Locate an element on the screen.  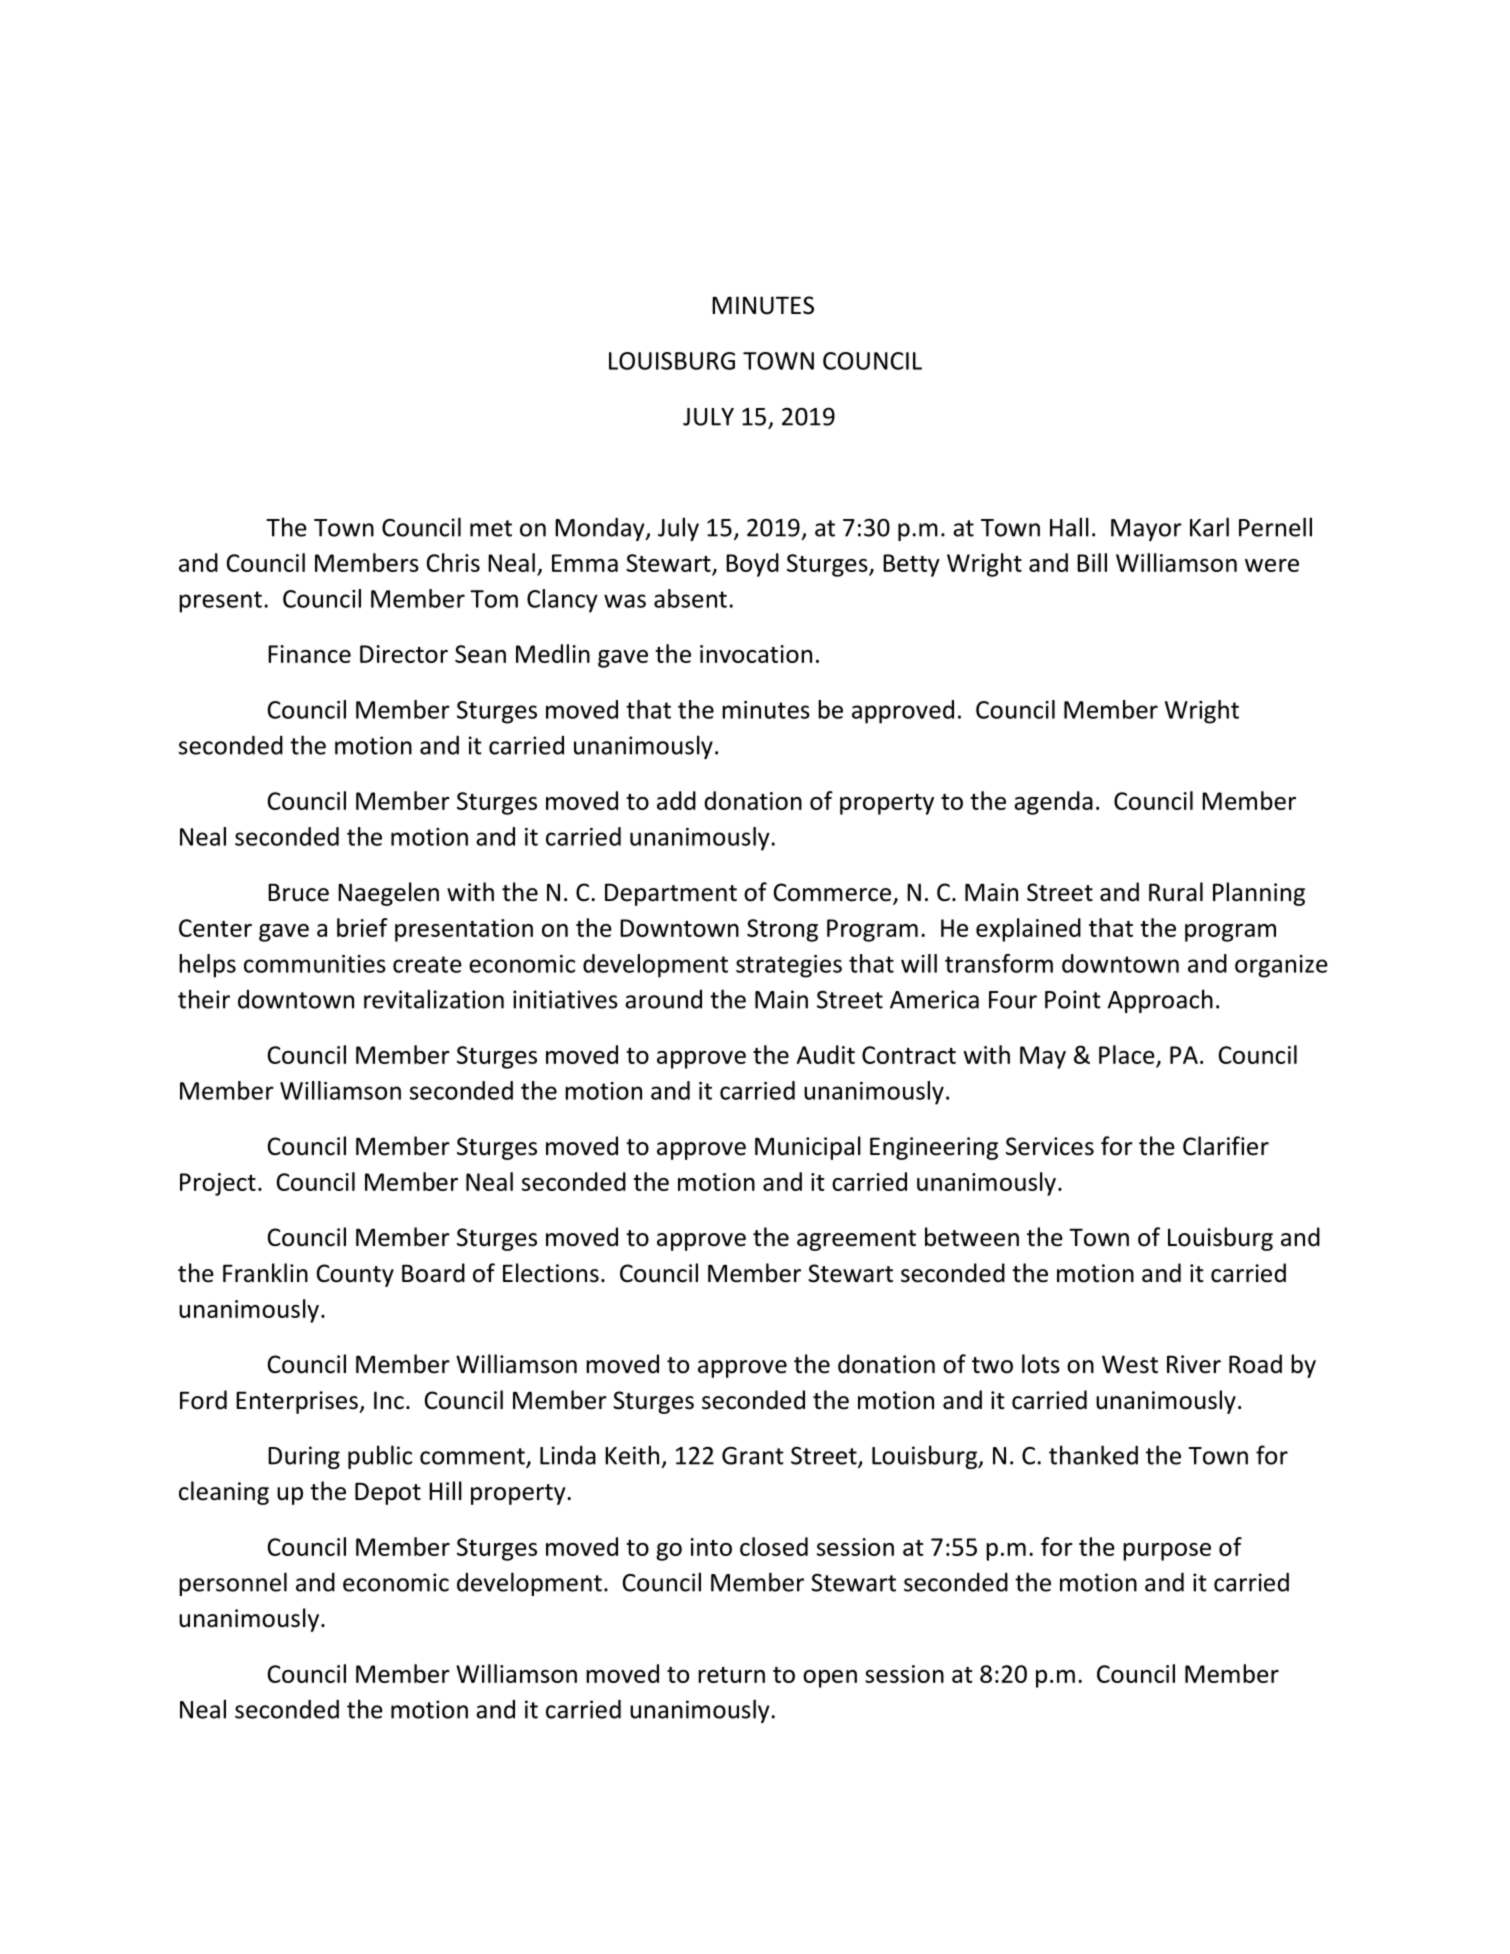
Boyd is located at coordinates (752, 565).
